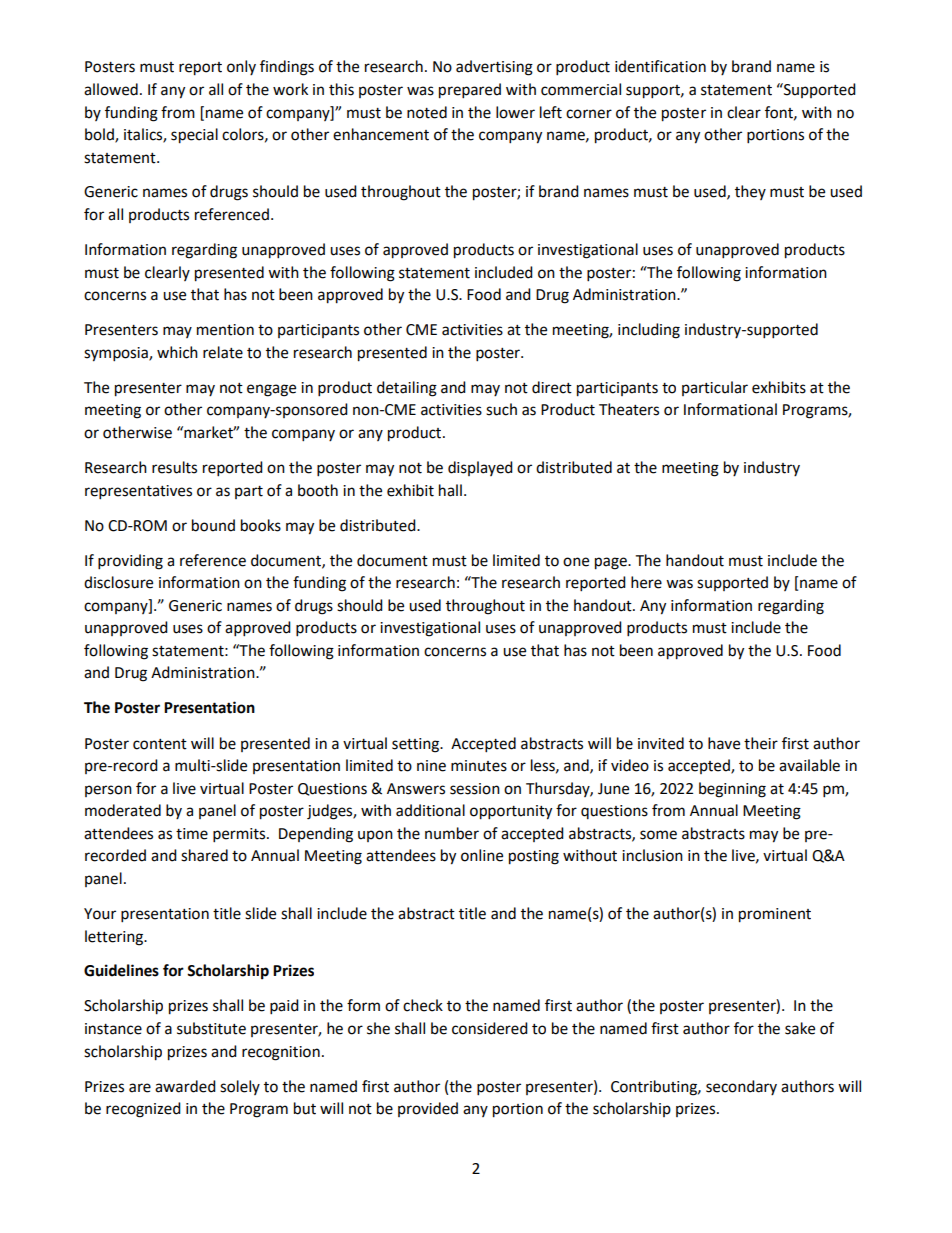  I want to click on prepared, so click(470, 91).
